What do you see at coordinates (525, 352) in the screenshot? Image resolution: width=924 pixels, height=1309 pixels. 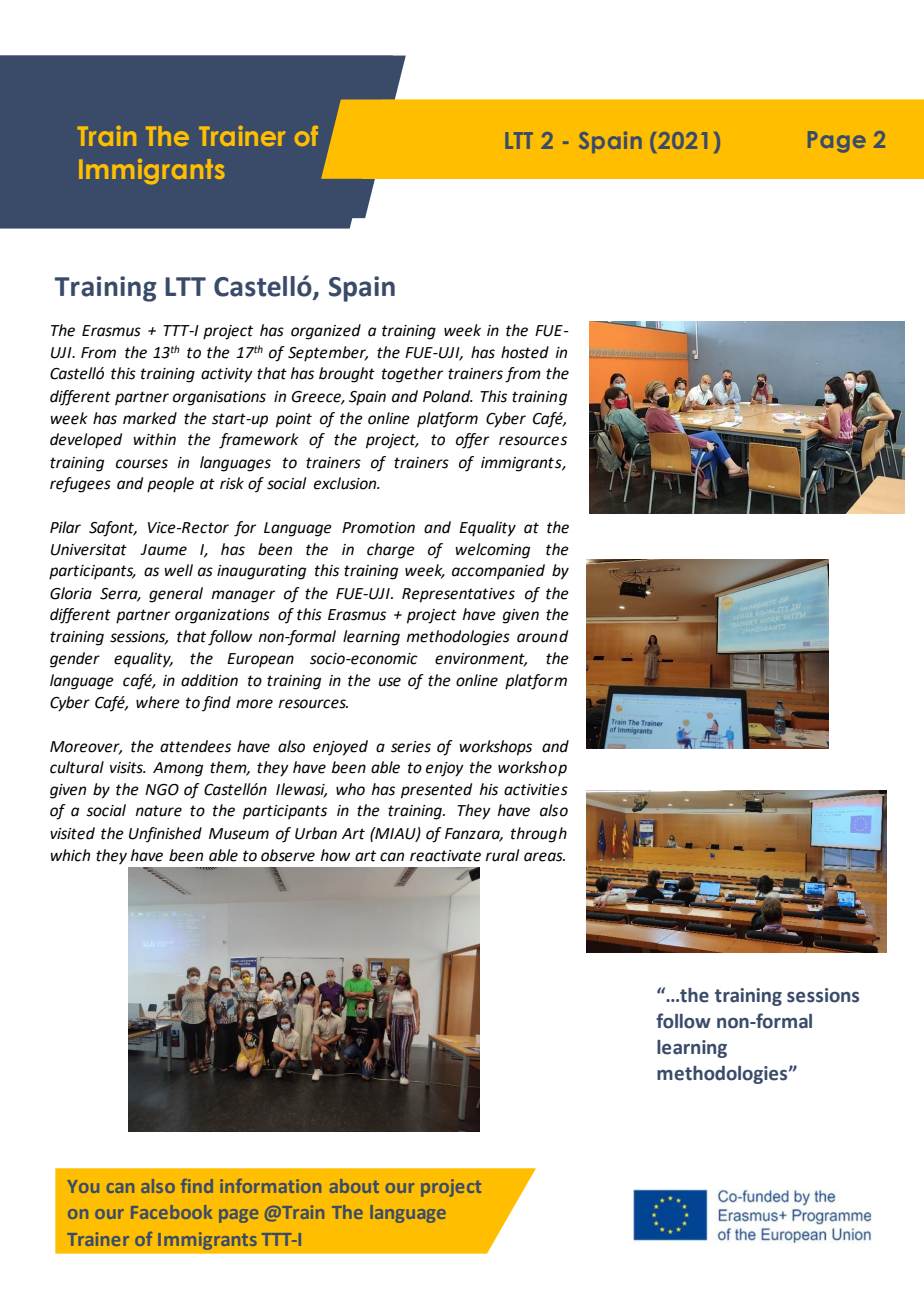 I see `hosted` at bounding box center [525, 352].
